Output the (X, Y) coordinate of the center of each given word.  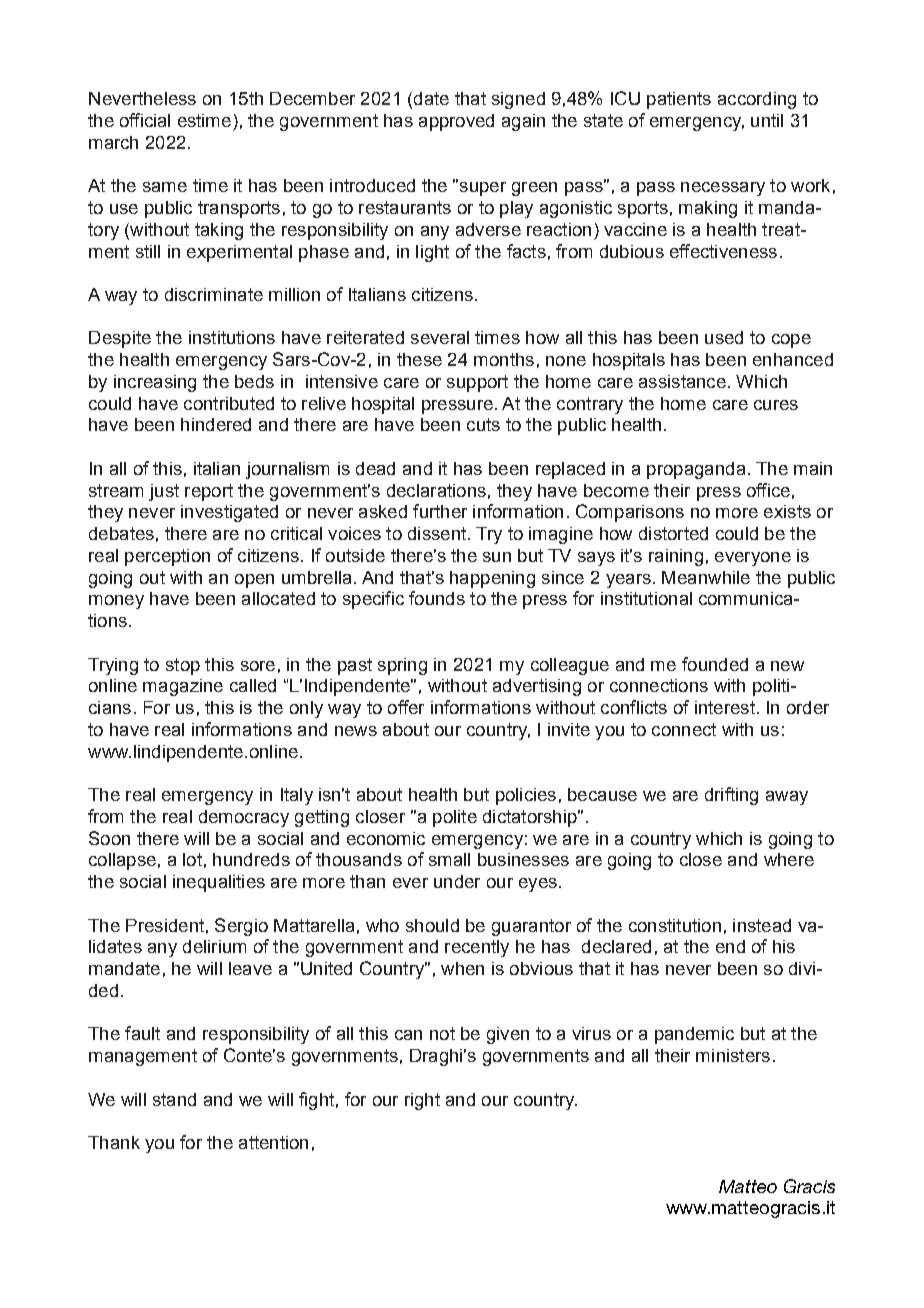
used (724, 337)
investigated (229, 513)
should (432, 925)
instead (762, 925)
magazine (183, 687)
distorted (673, 533)
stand (174, 1099)
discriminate (214, 294)
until (767, 120)
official (145, 120)
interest (725, 707)
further (440, 511)
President (165, 925)
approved (456, 122)
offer (406, 707)
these (419, 359)
